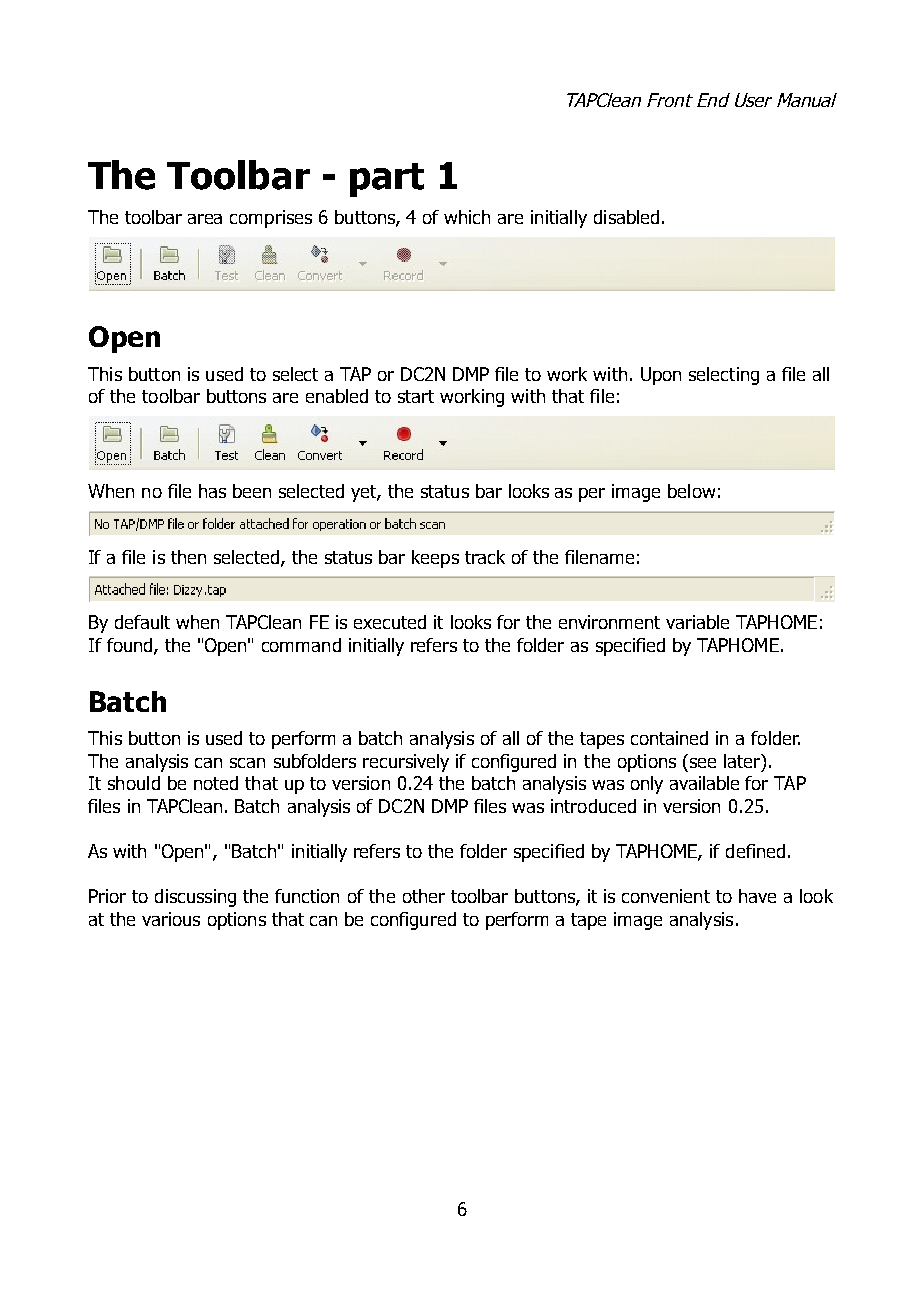  What do you see at coordinates (467, 217) in the screenshot?
I see `which` at bounding box center [467, 217].
